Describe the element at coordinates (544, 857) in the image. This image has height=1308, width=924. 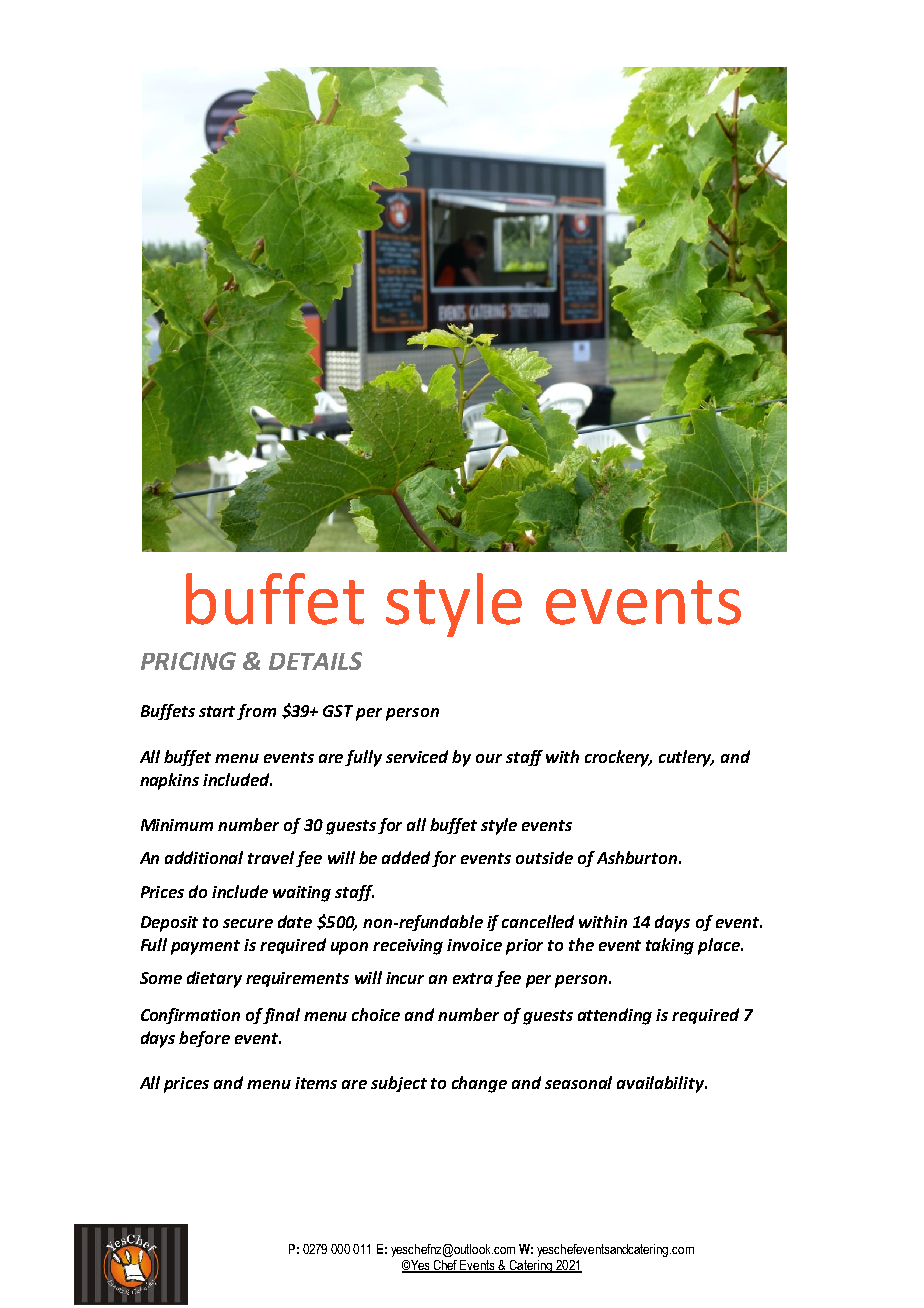
I see `outside` at that location.
